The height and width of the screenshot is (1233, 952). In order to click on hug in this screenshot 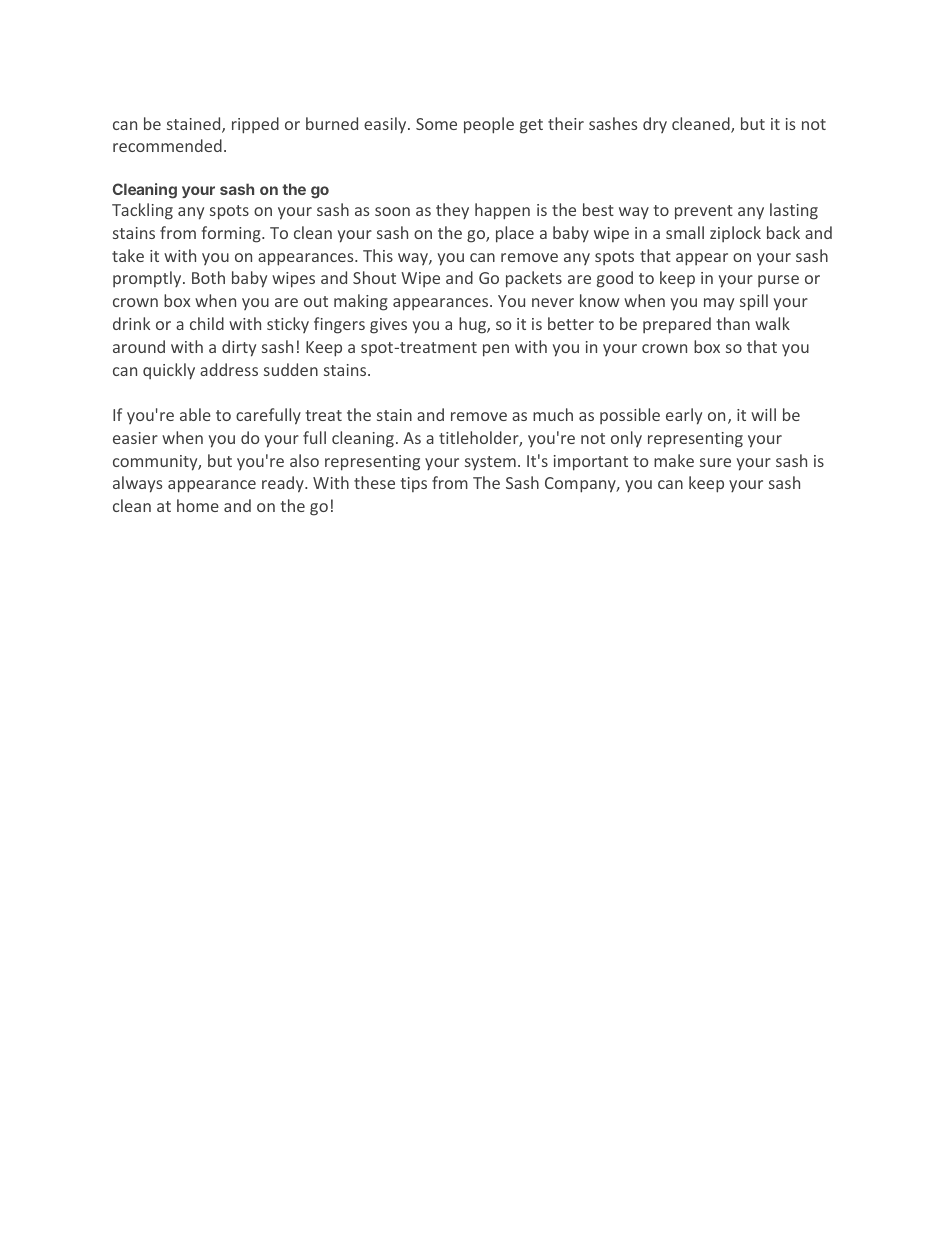, I will do `click(473, 325)`.
